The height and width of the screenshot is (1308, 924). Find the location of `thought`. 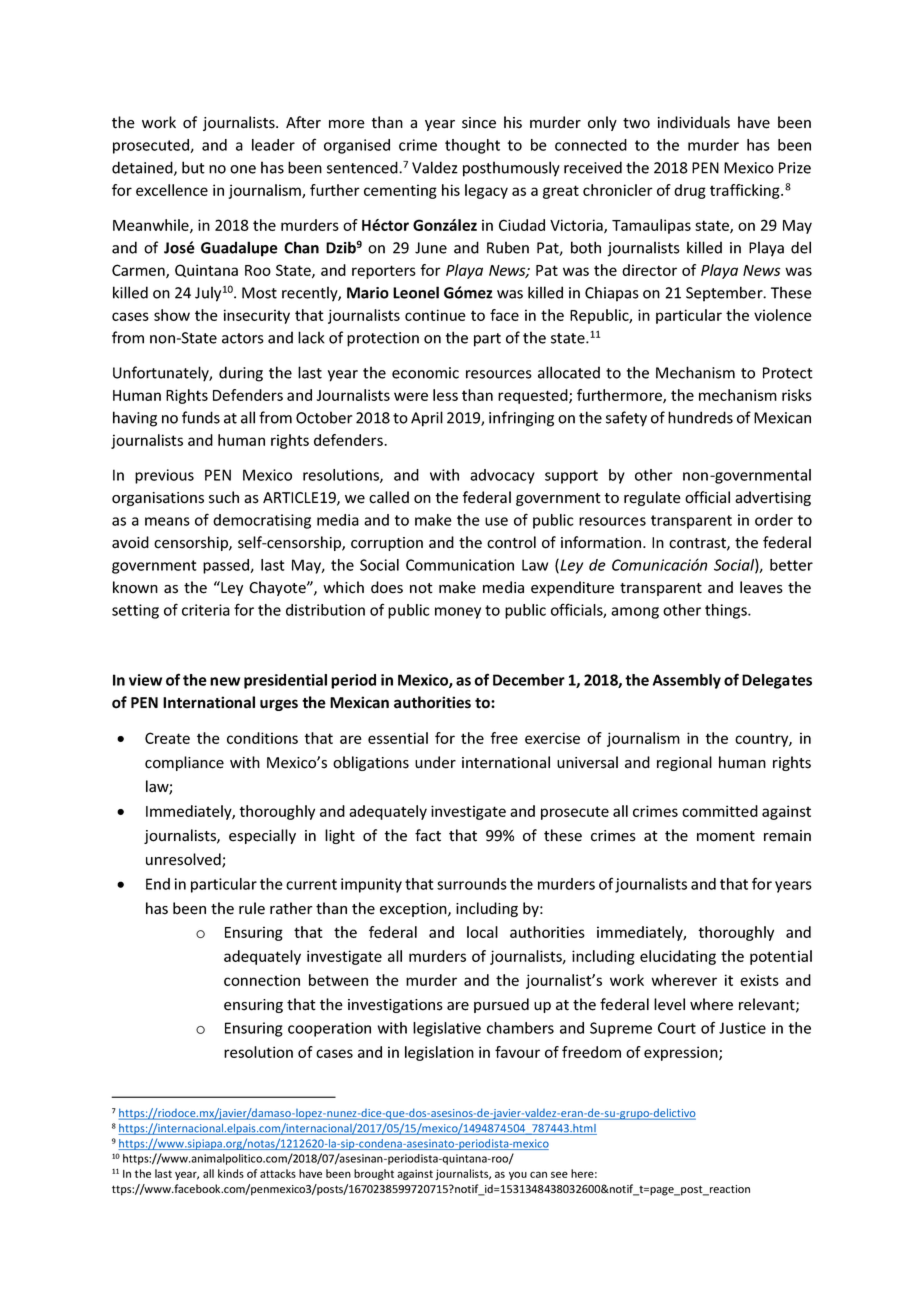

thought is located at coordinates (472, 146).
